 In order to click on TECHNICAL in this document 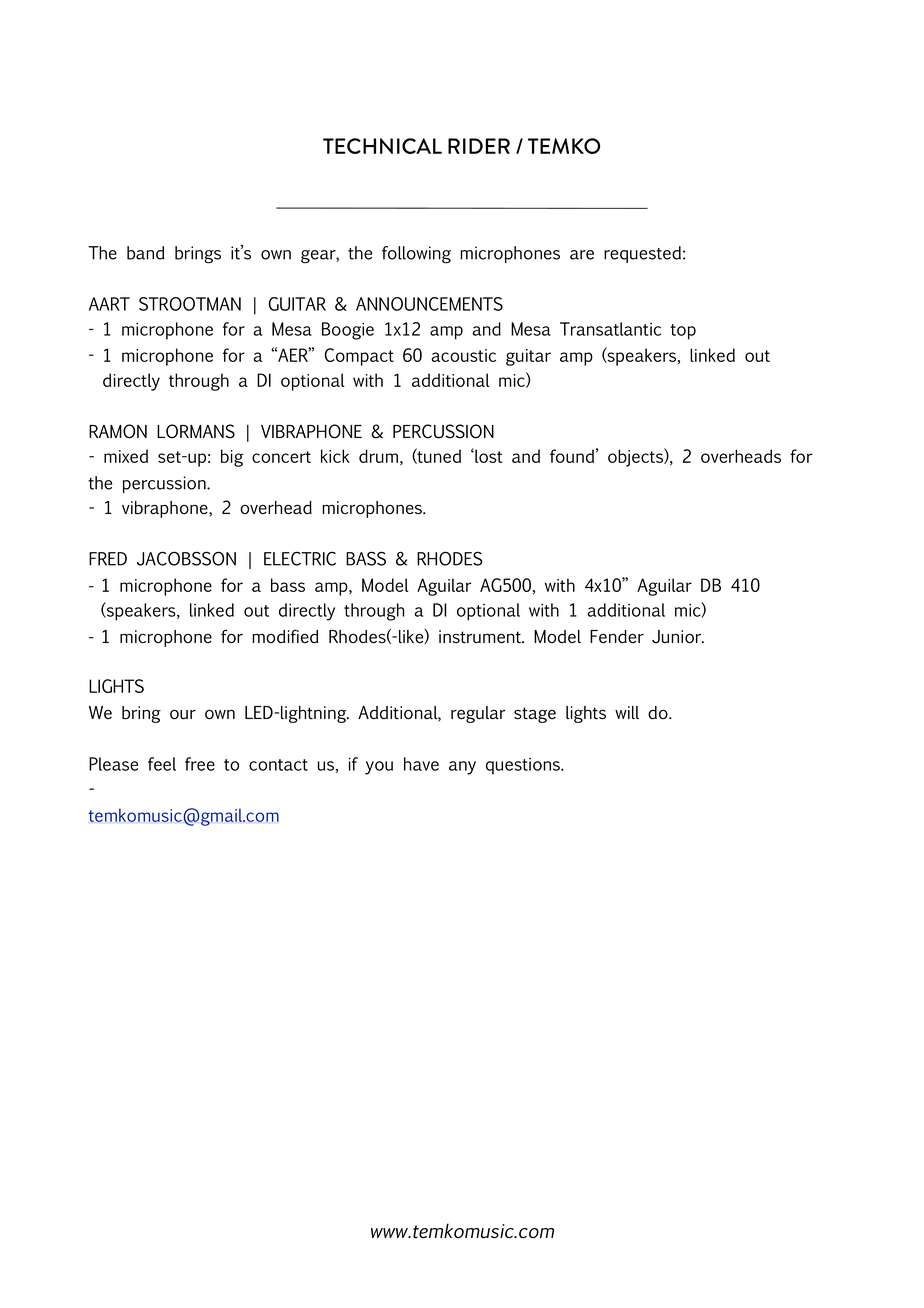, I will do `click(382, 146)`.
